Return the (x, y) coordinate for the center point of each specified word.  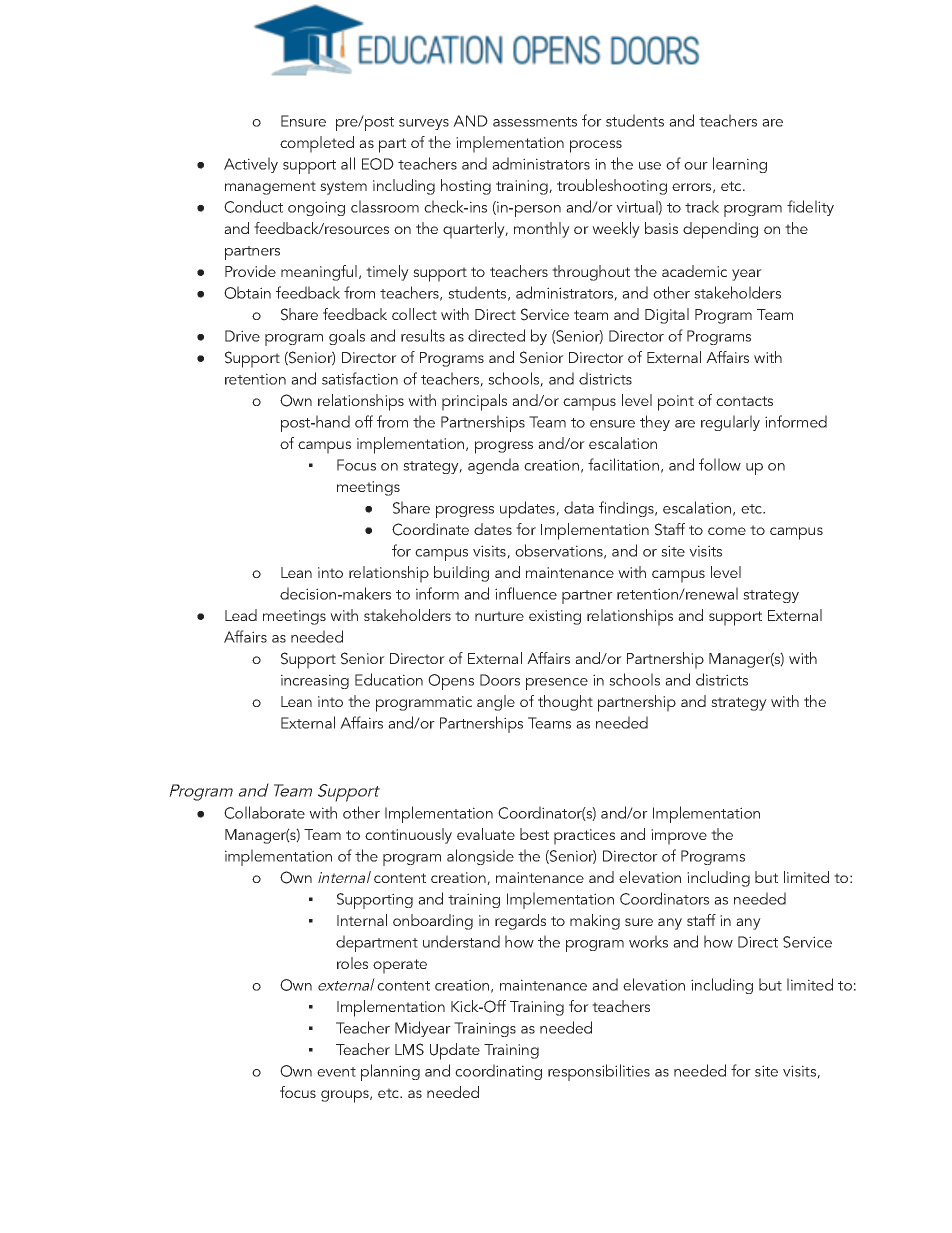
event (336, 1072)
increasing (315, 681)
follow (720, 464)
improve (679, 837)
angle (496, 703)
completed (317, 144)
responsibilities (599, 1072)
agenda (493, 466)
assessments (535, 122)
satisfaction (360, 378)
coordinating (498, 1072)
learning (740, 165)
